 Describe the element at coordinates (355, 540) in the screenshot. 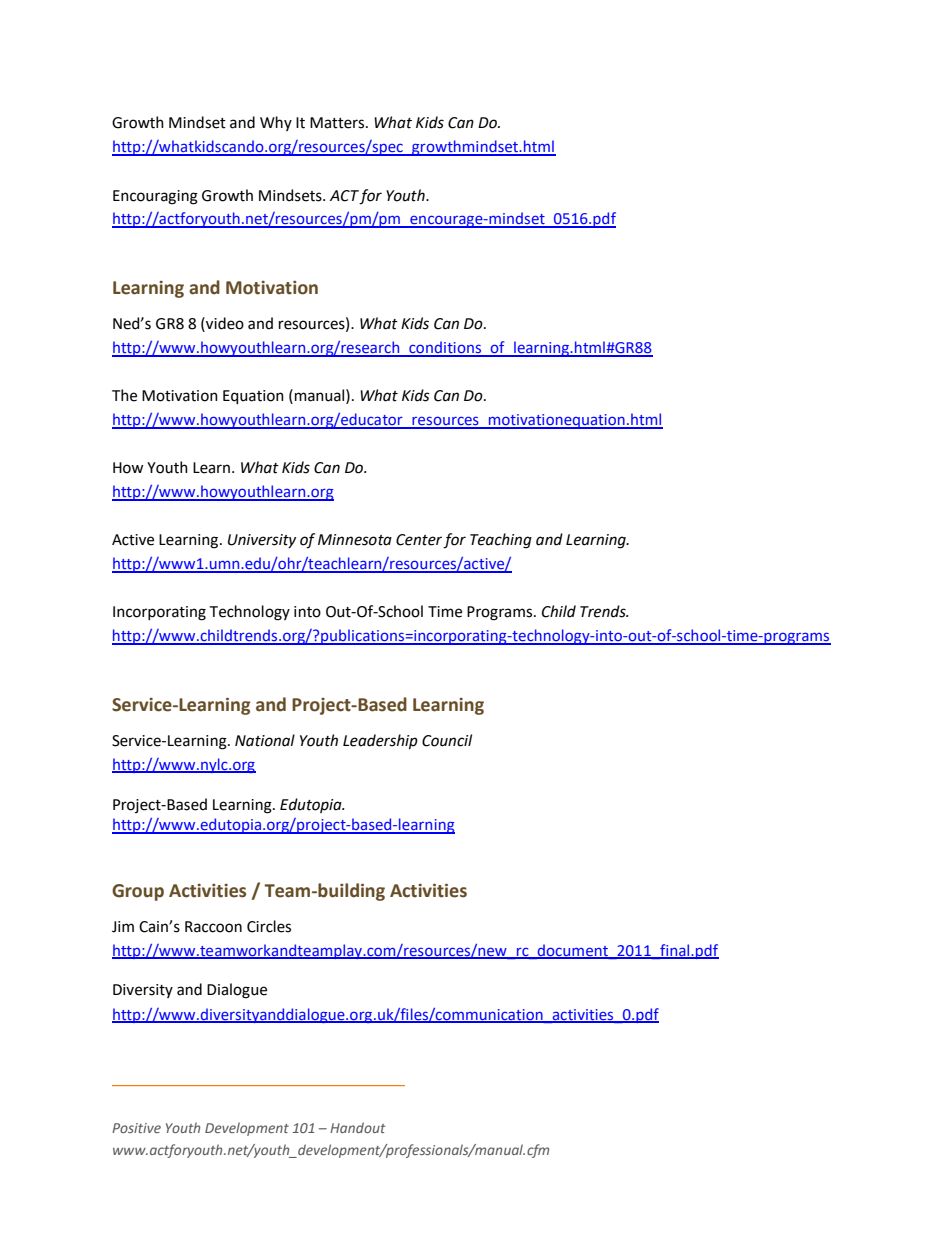

I see `Minnesota` at that location.
